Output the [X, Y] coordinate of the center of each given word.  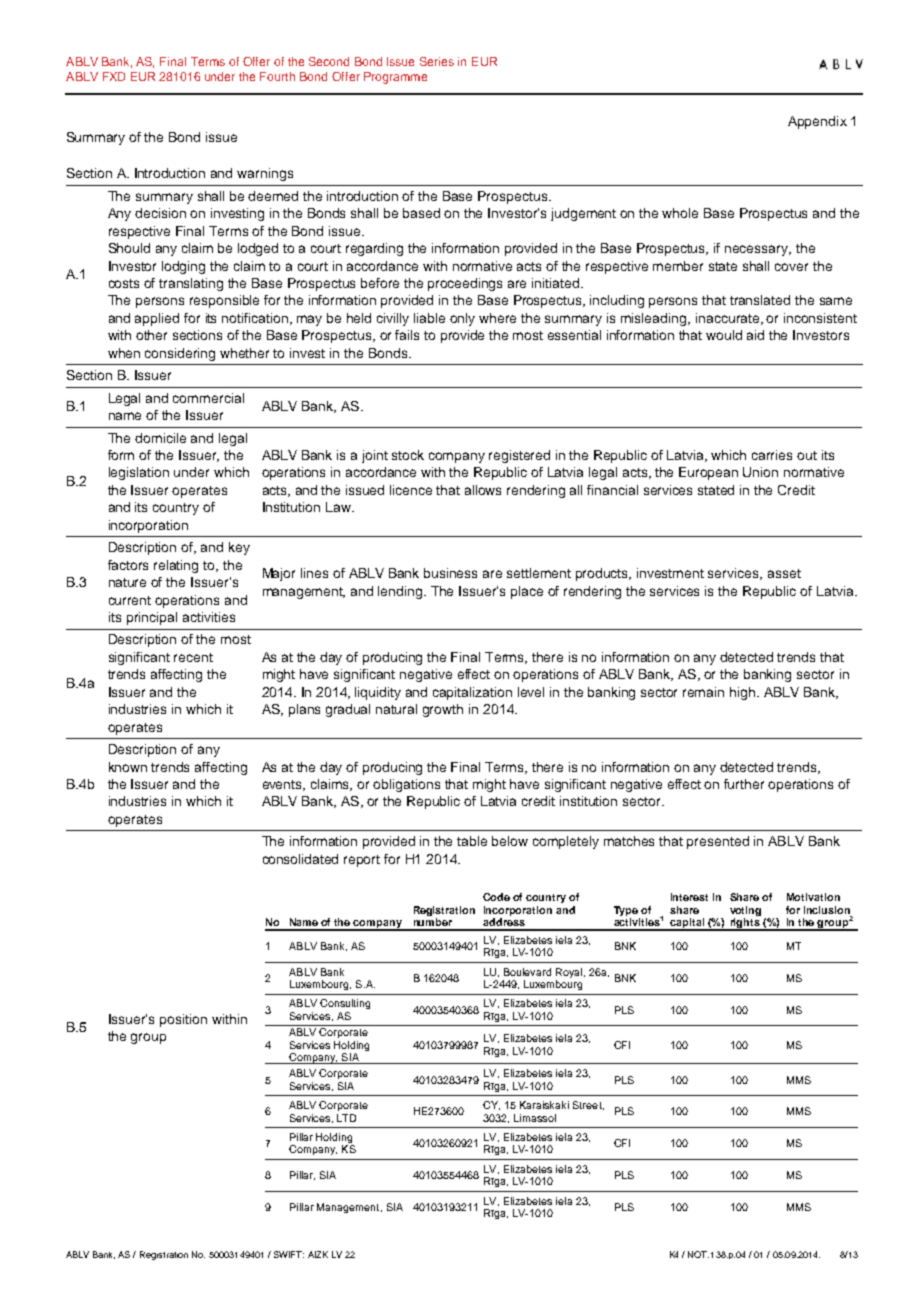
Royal [570, 973]
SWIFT [289, 1254]
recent [193, 657]
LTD [346, 1118]
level [531, 692]
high [742, 693]
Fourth [277, 76]
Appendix [817, 122]
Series [437, 61]
